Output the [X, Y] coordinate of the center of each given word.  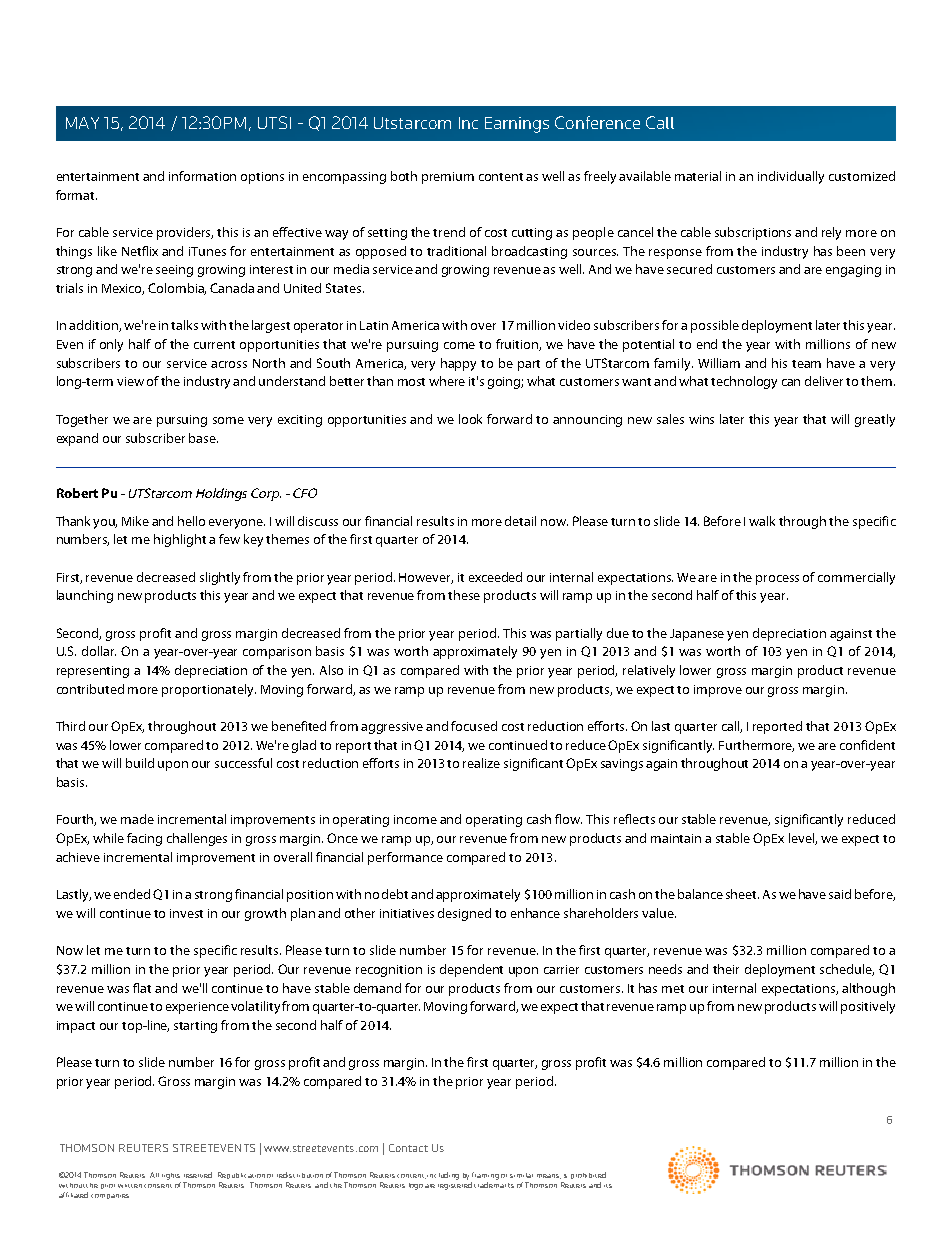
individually [791, 177]
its [608, 1186]
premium [448, 178]
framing [485, 1176]
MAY [82, 123]
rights [171, 1176]
